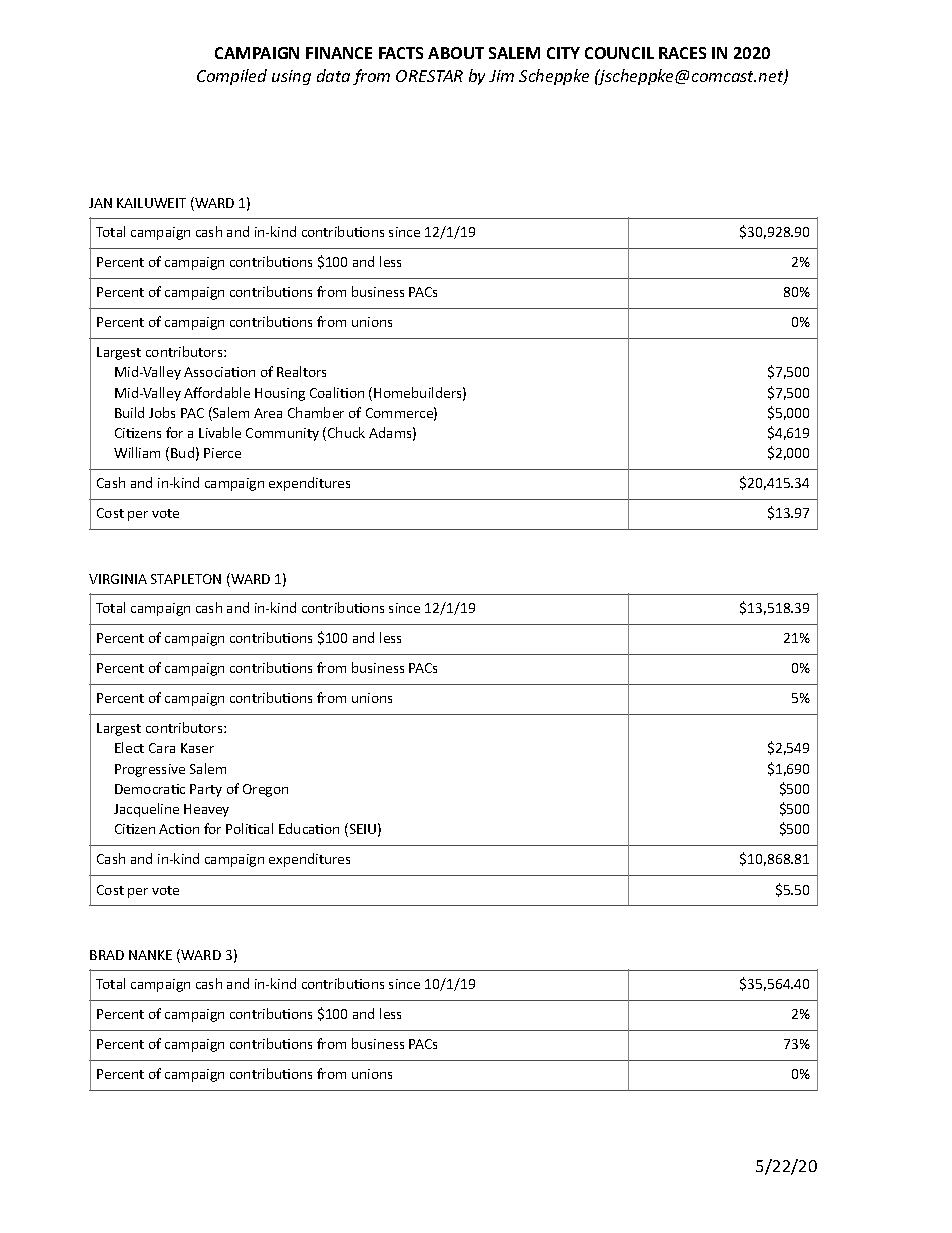  Describe the element at coordinates (186, 579) in the screenshot. I see `STAPLETON` at that location.
